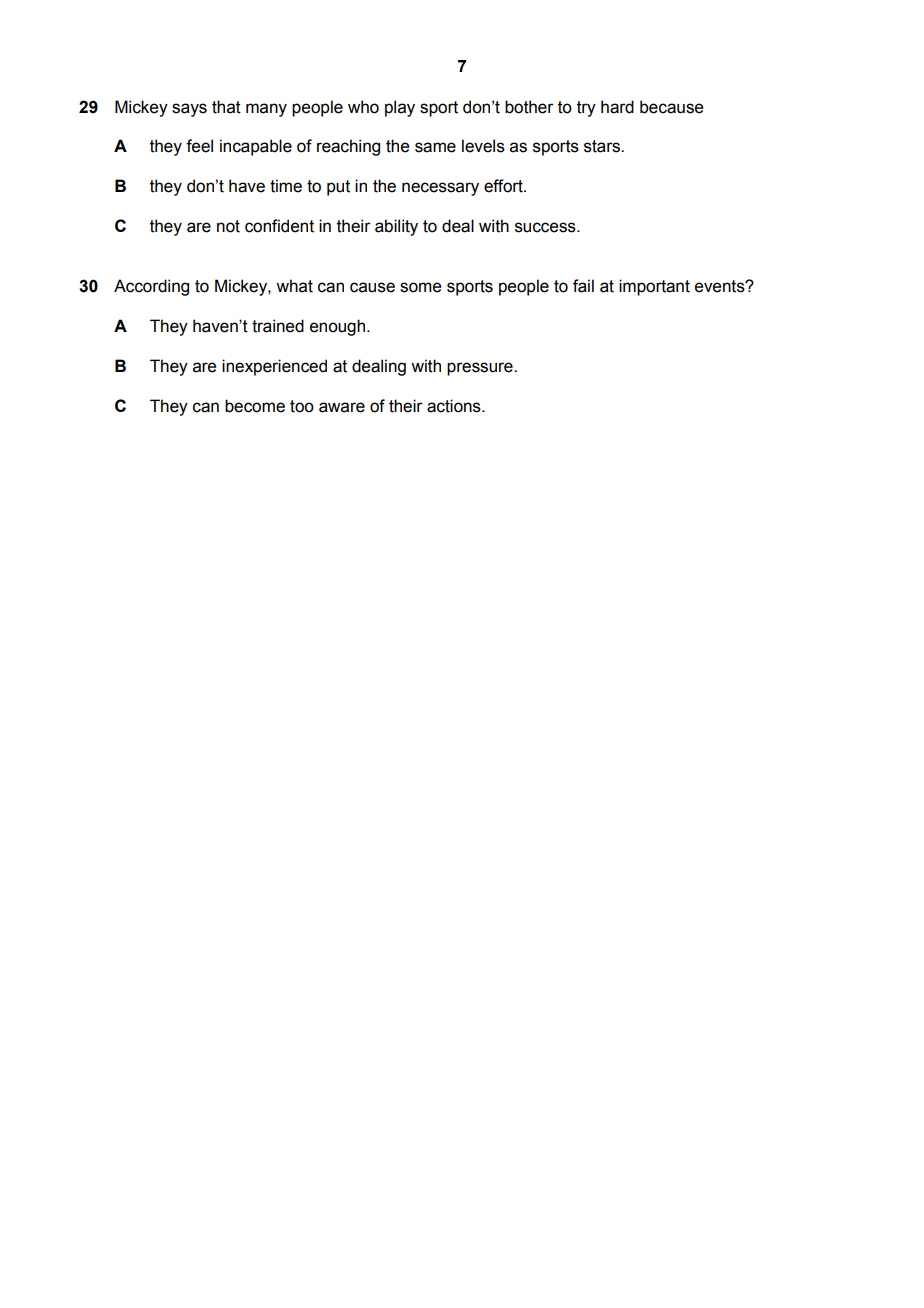 The height and width of the screenshot is (1308, 924). Describe the element at coordinates (455, 406) in the screenshot. I see `actions` at that location.
